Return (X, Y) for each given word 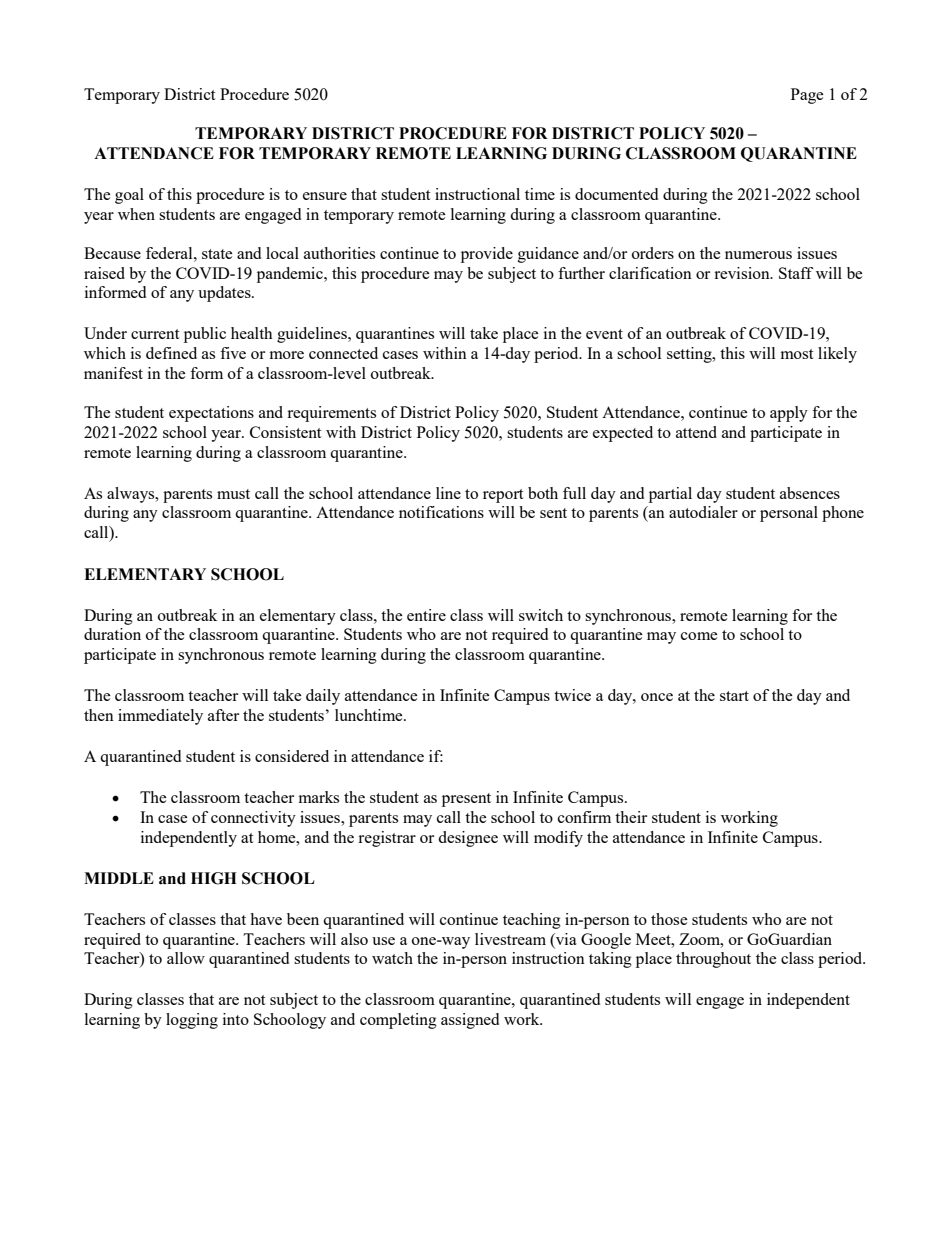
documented (616, 194)
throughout (713, 960)
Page (807, 96)
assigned (470, 1021)
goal (129, 196)
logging (192, 1021)
